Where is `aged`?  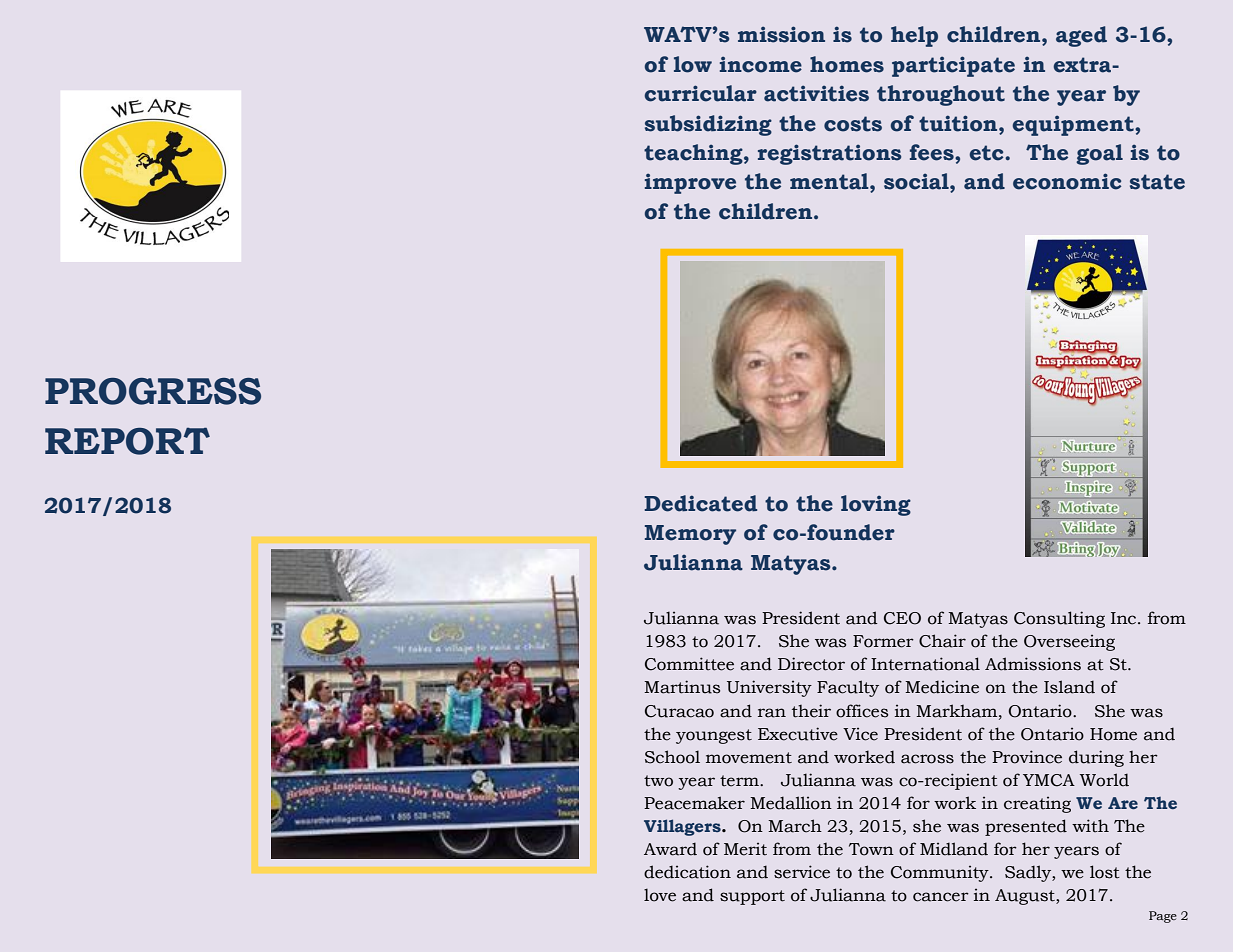 aged is located at coordinates (1081, 36).
